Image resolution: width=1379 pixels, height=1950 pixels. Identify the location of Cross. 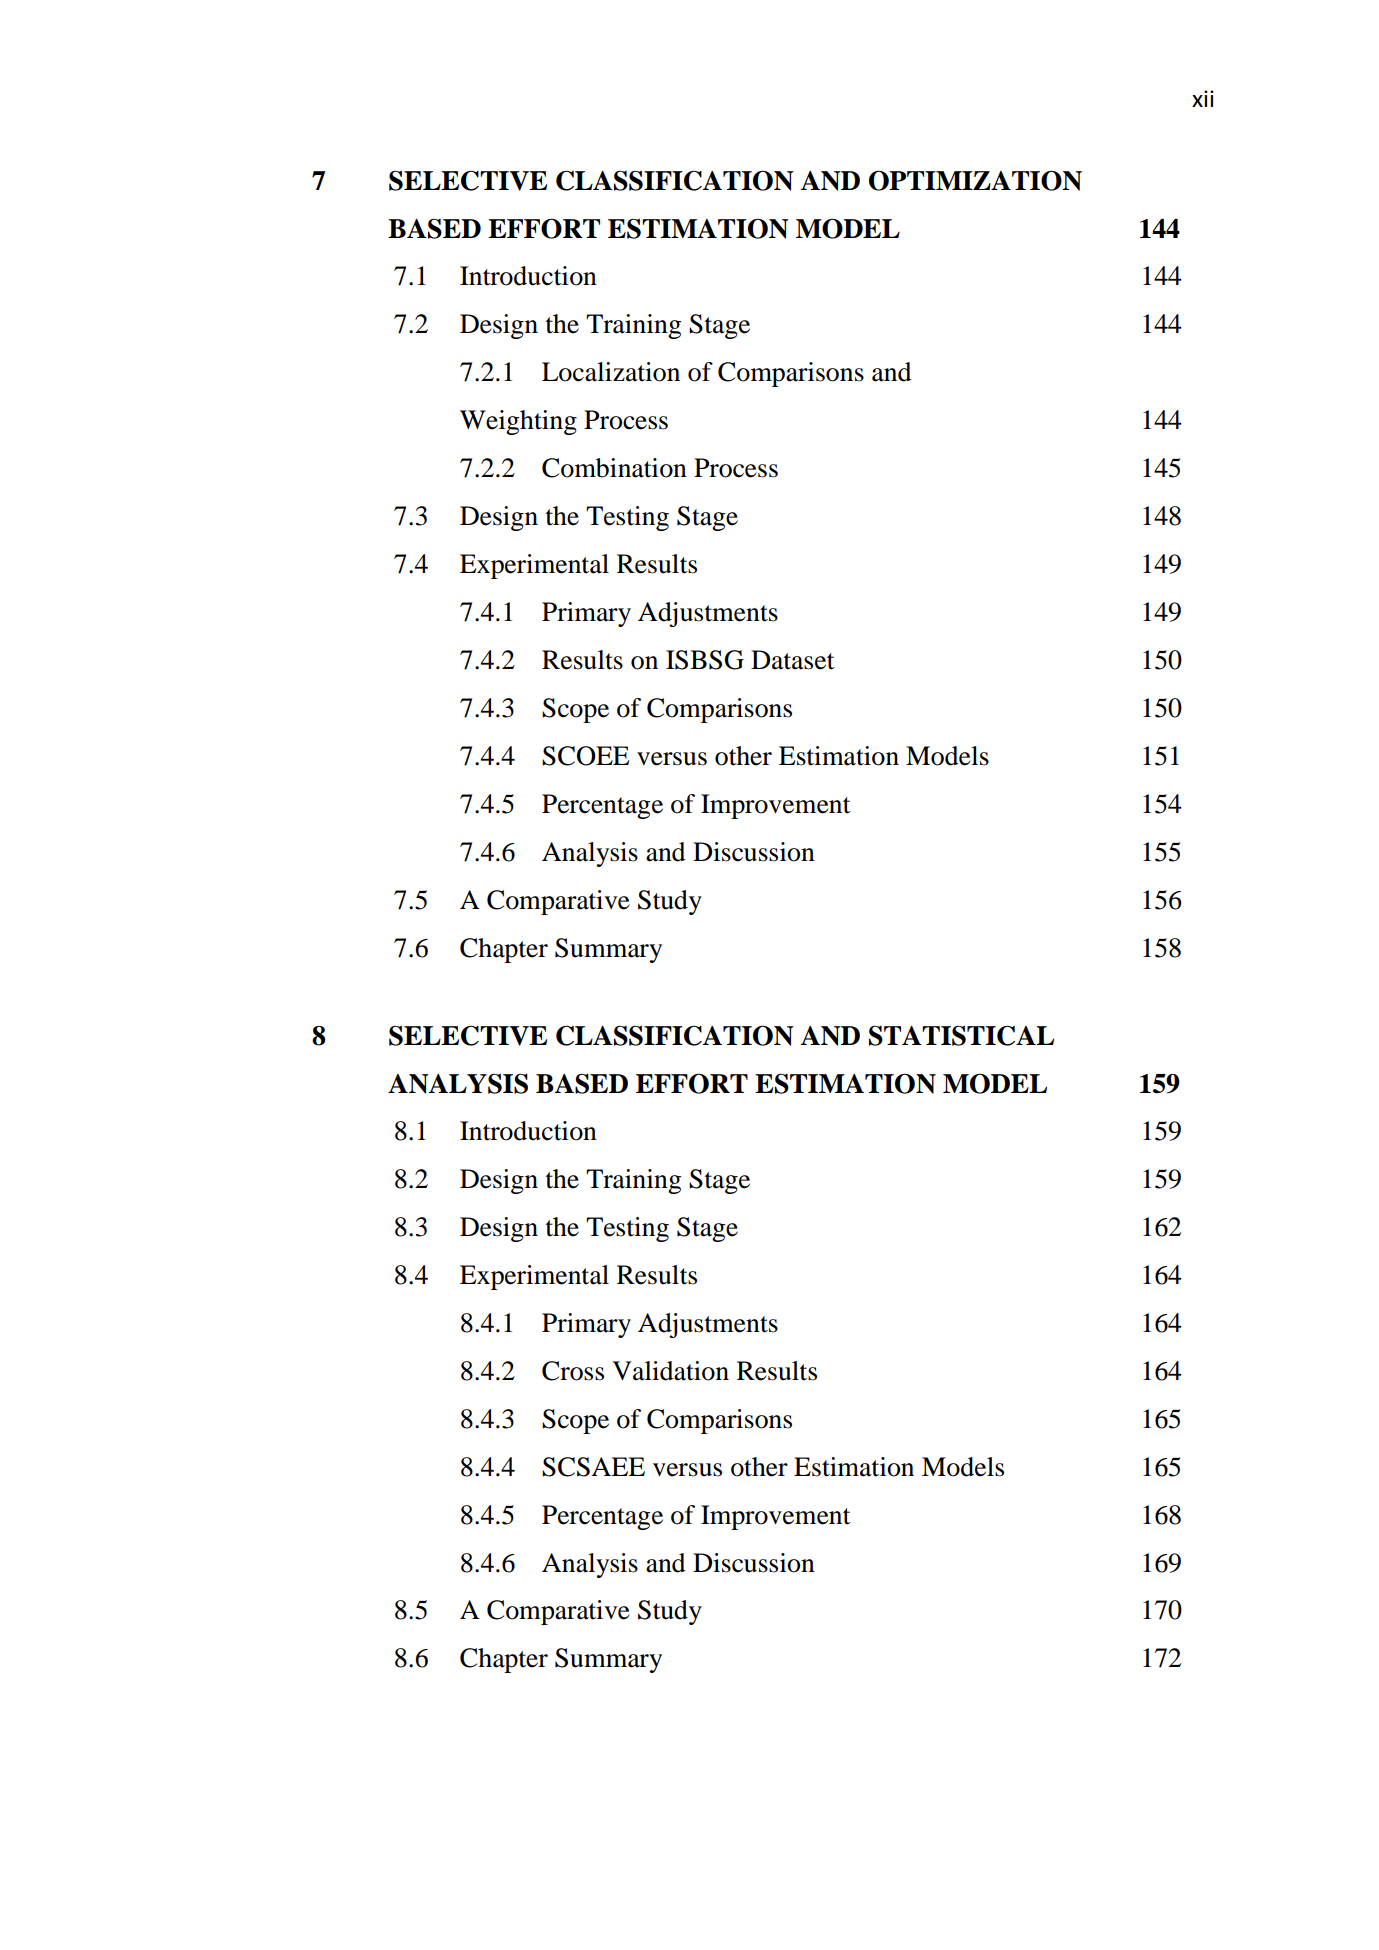
(573, 1371).
